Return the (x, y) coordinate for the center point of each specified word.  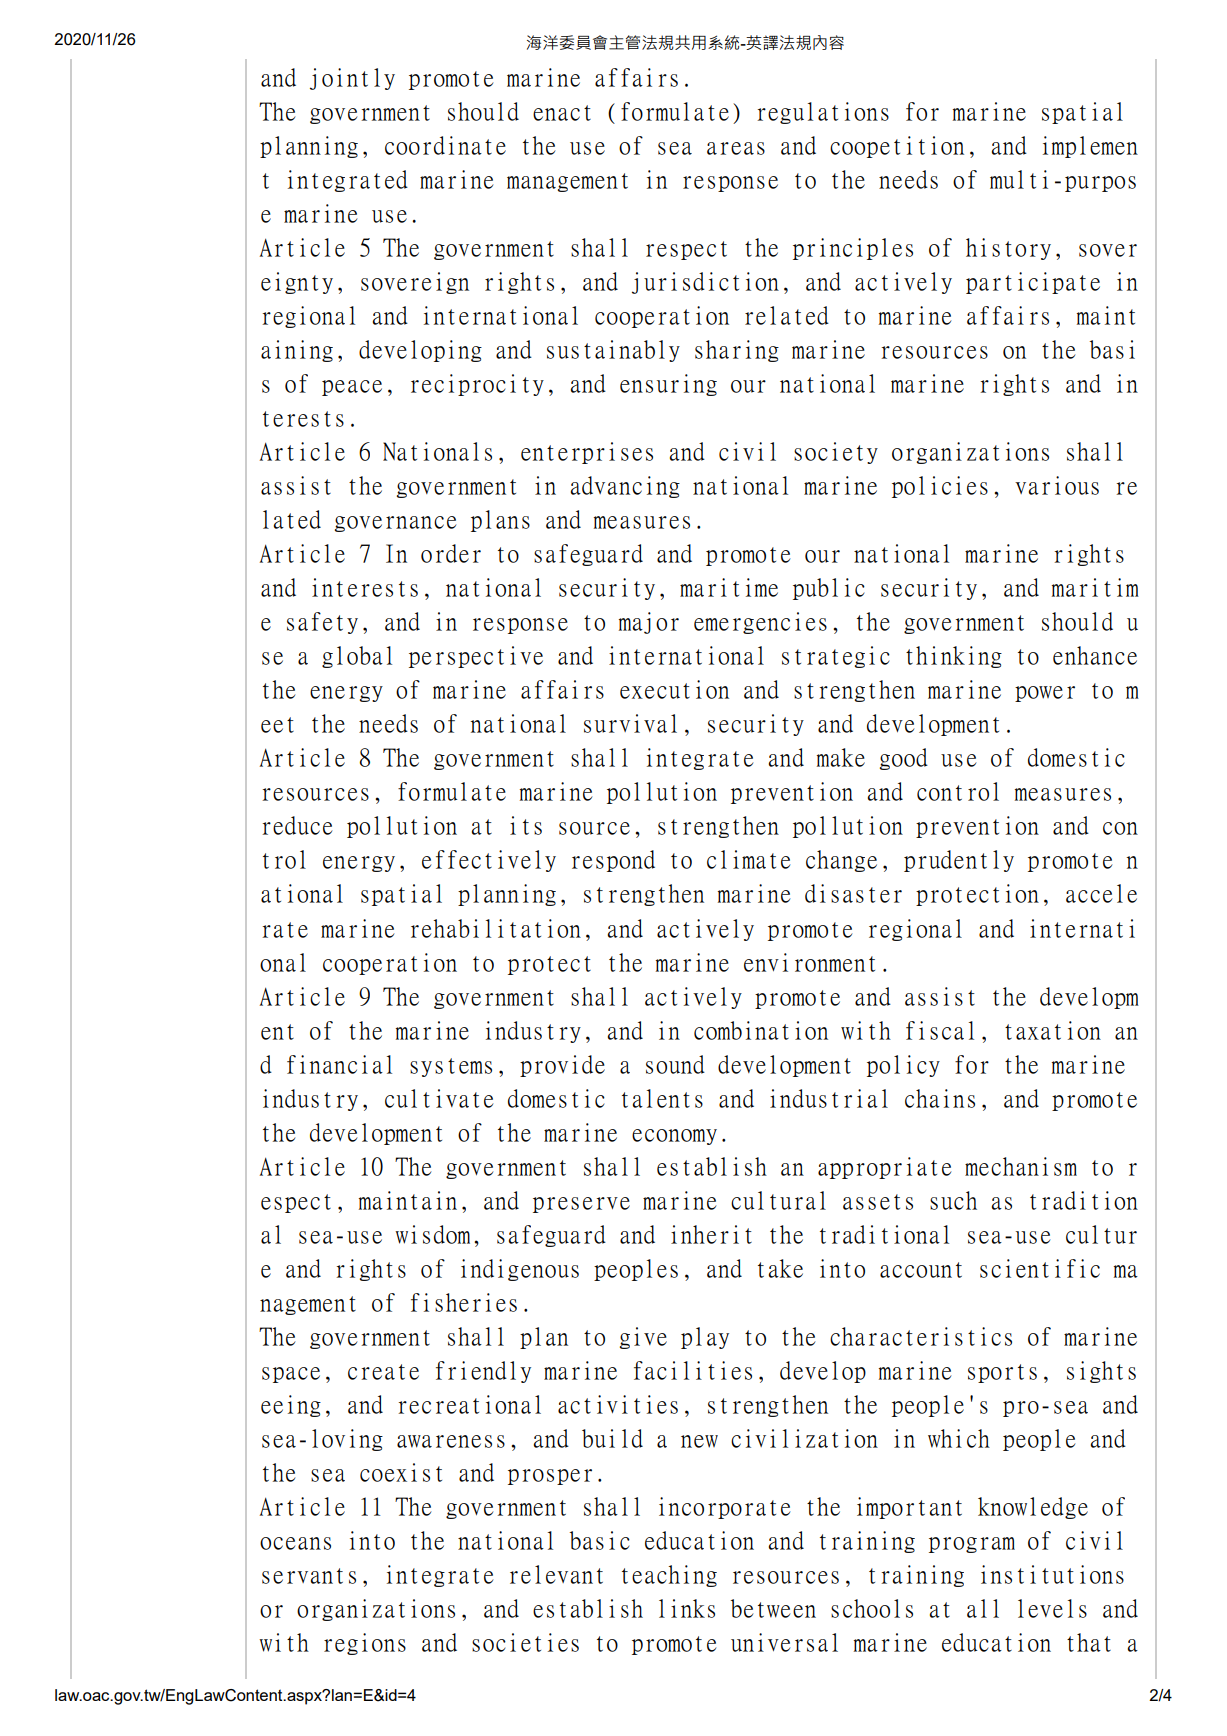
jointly (352, 79)
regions (365, 1644)
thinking (954, 657)
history (1008, 249)
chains (940, 1098)
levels (1052, 1608)
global (357, 657)
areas (736, 148)
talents (662, 1098)
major (649, 623)
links (687, 1608)
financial (339, 1064)
